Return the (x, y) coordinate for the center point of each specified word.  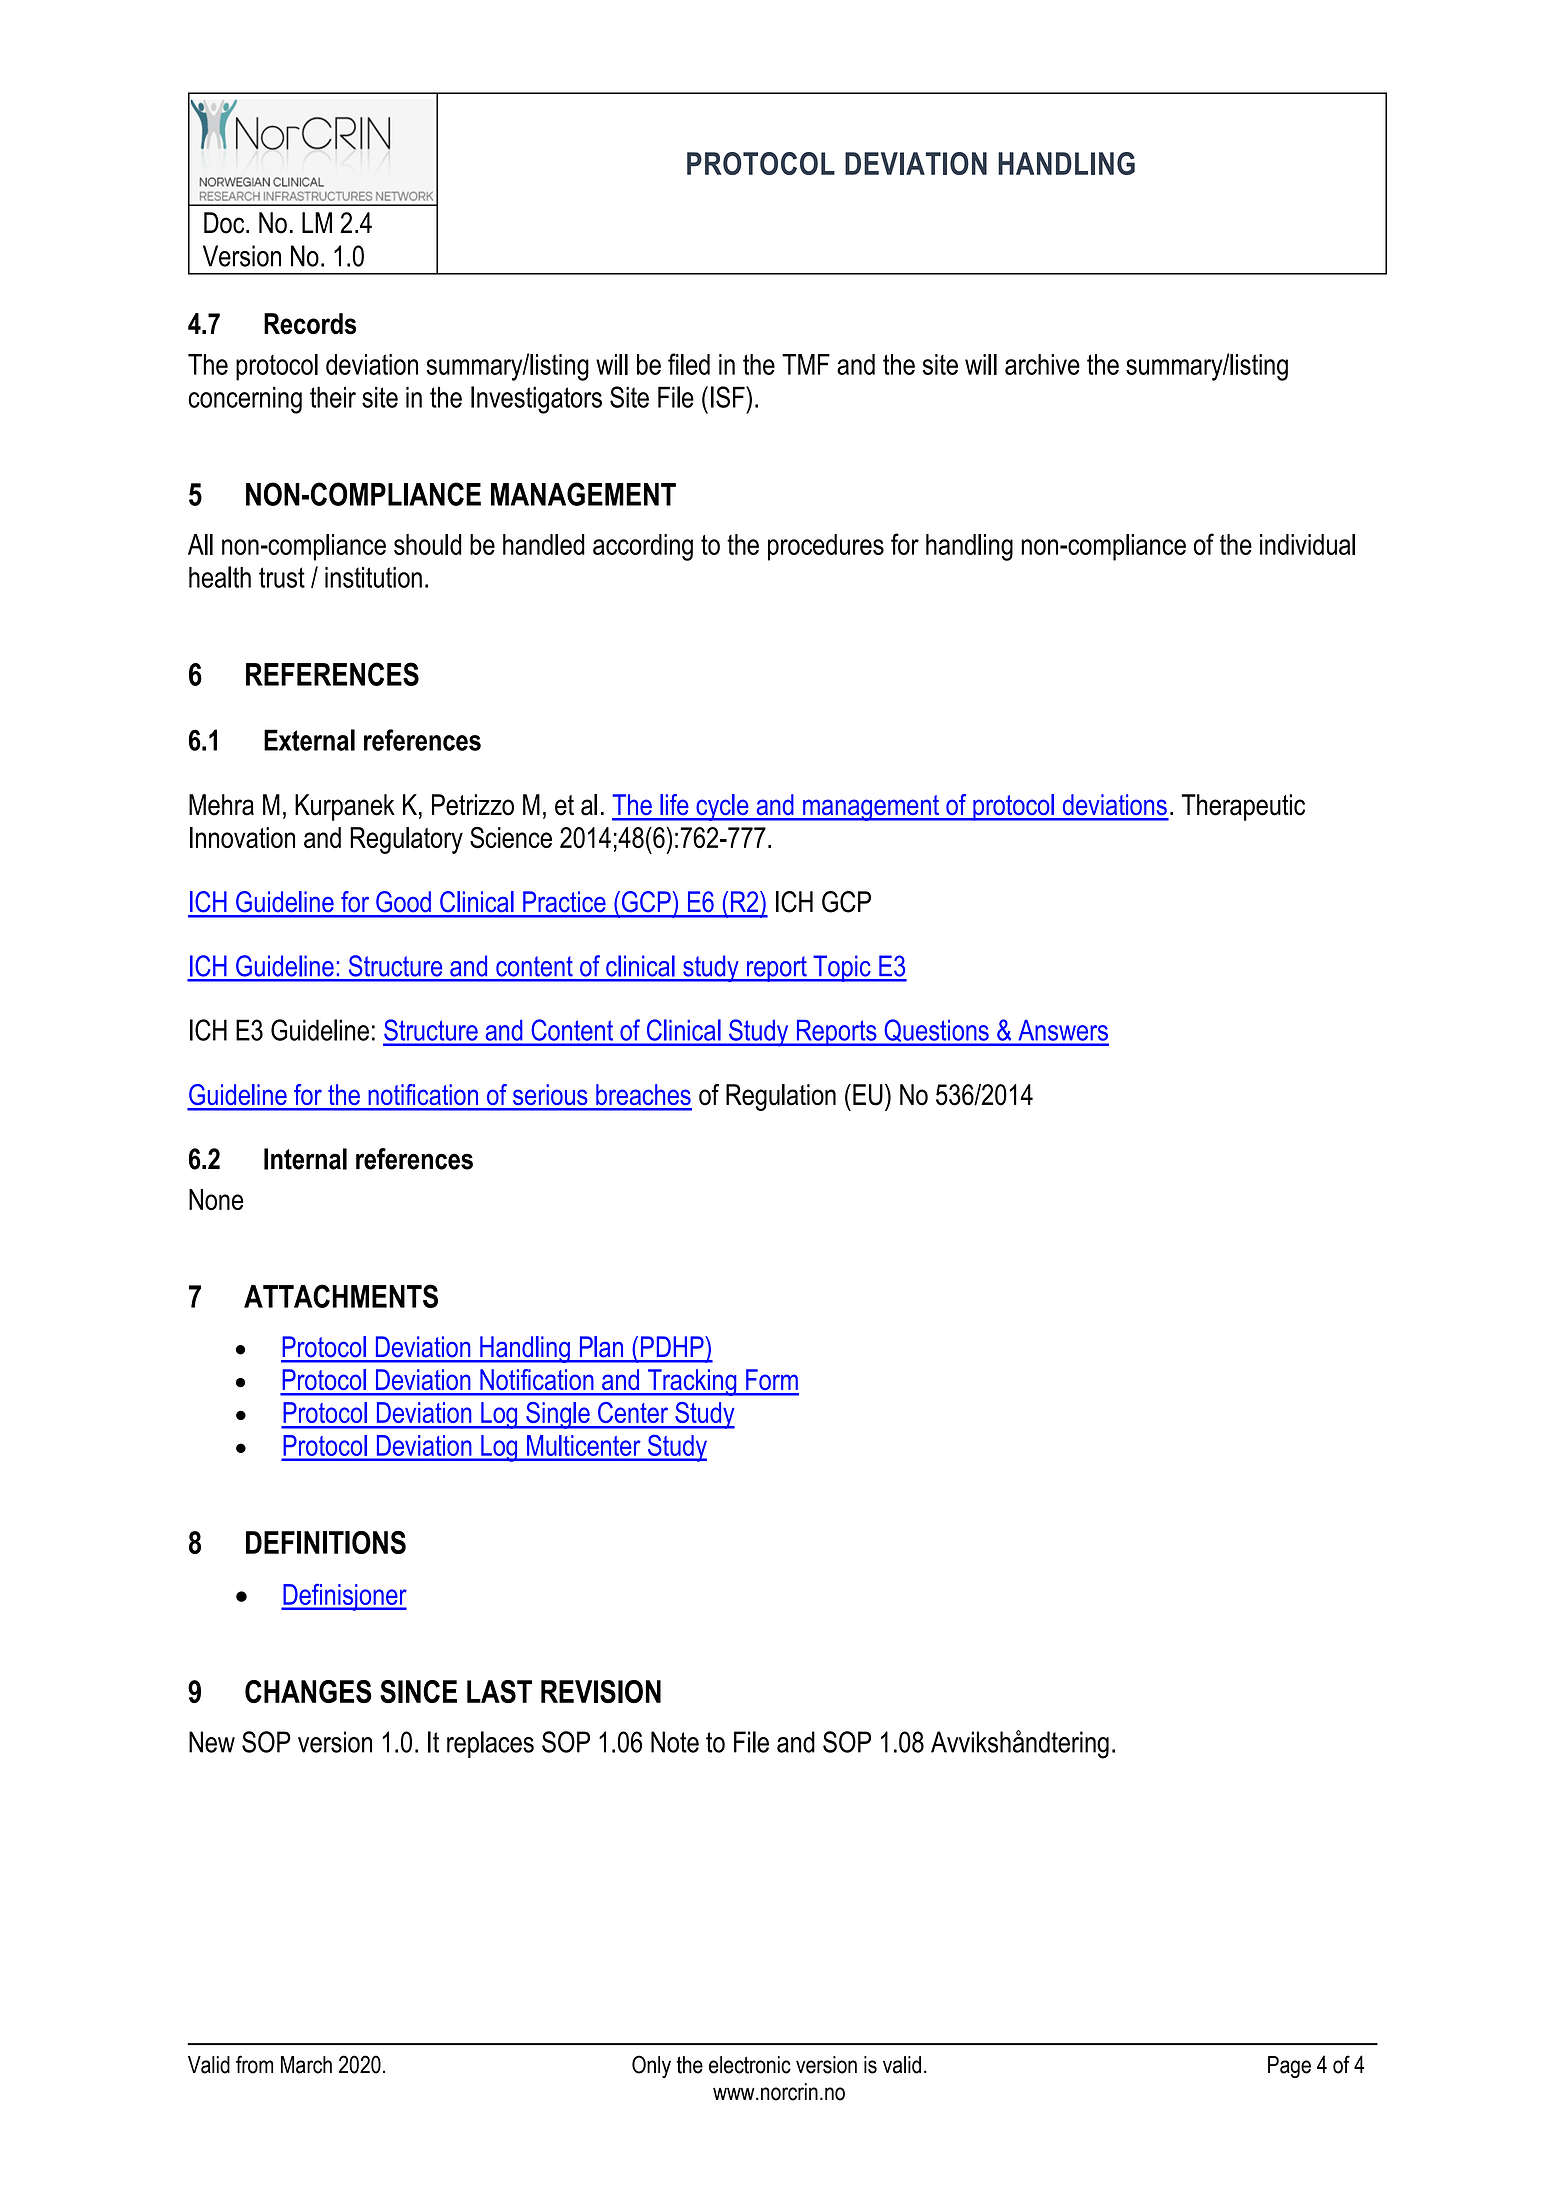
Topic (842, 968)
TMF (806, 364)
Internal (305, 1159)
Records (310, 324)
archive (1042, 364)
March (306, 2065)
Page (1289, 2067)
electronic (750, 2065)
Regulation (781, 1097)
